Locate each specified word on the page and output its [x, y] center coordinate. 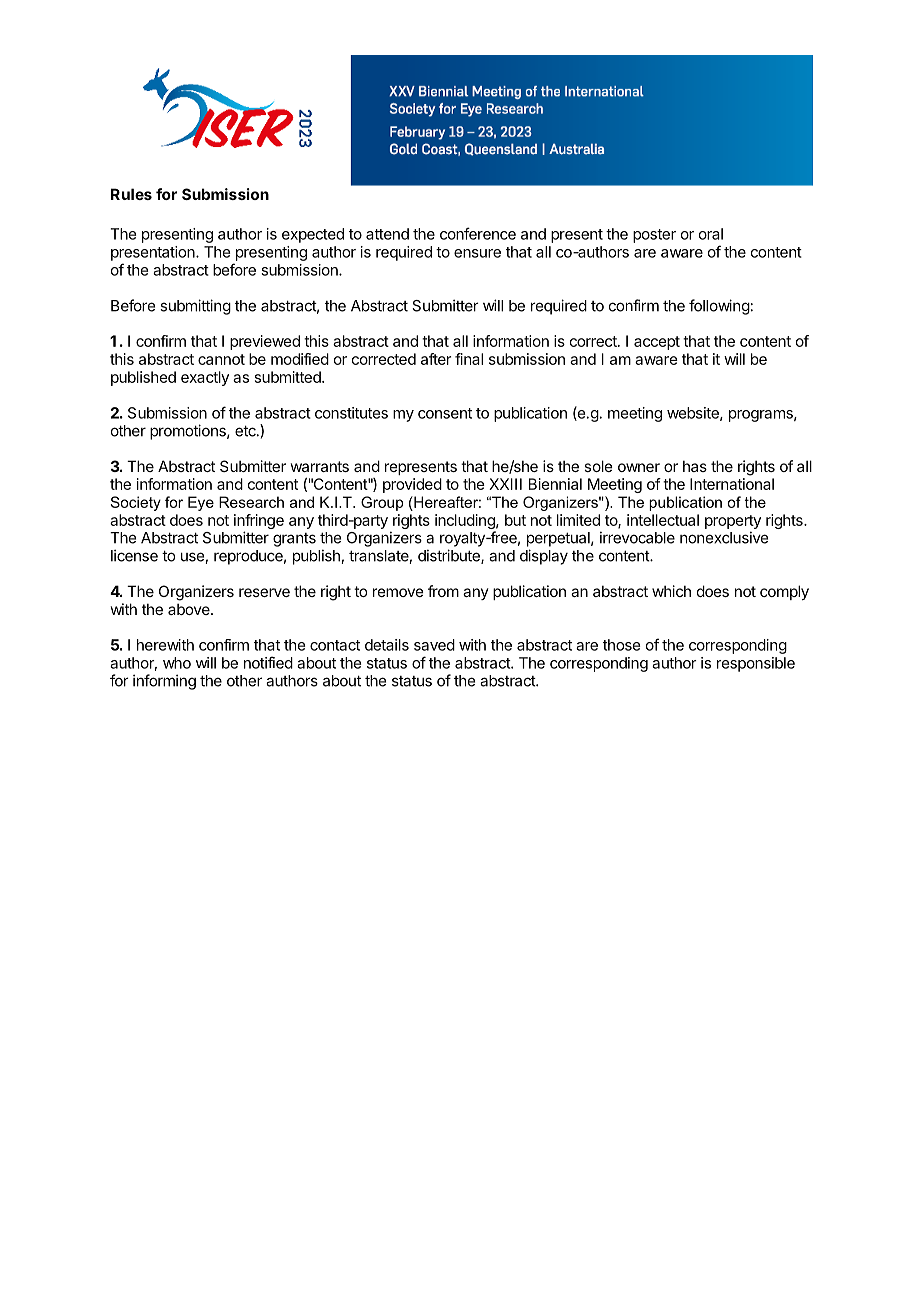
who [177, 663]
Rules [131, 194]
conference [478, 233]
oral [711, 234]
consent [445, 413]
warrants [320, 466]
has [695, 466]
